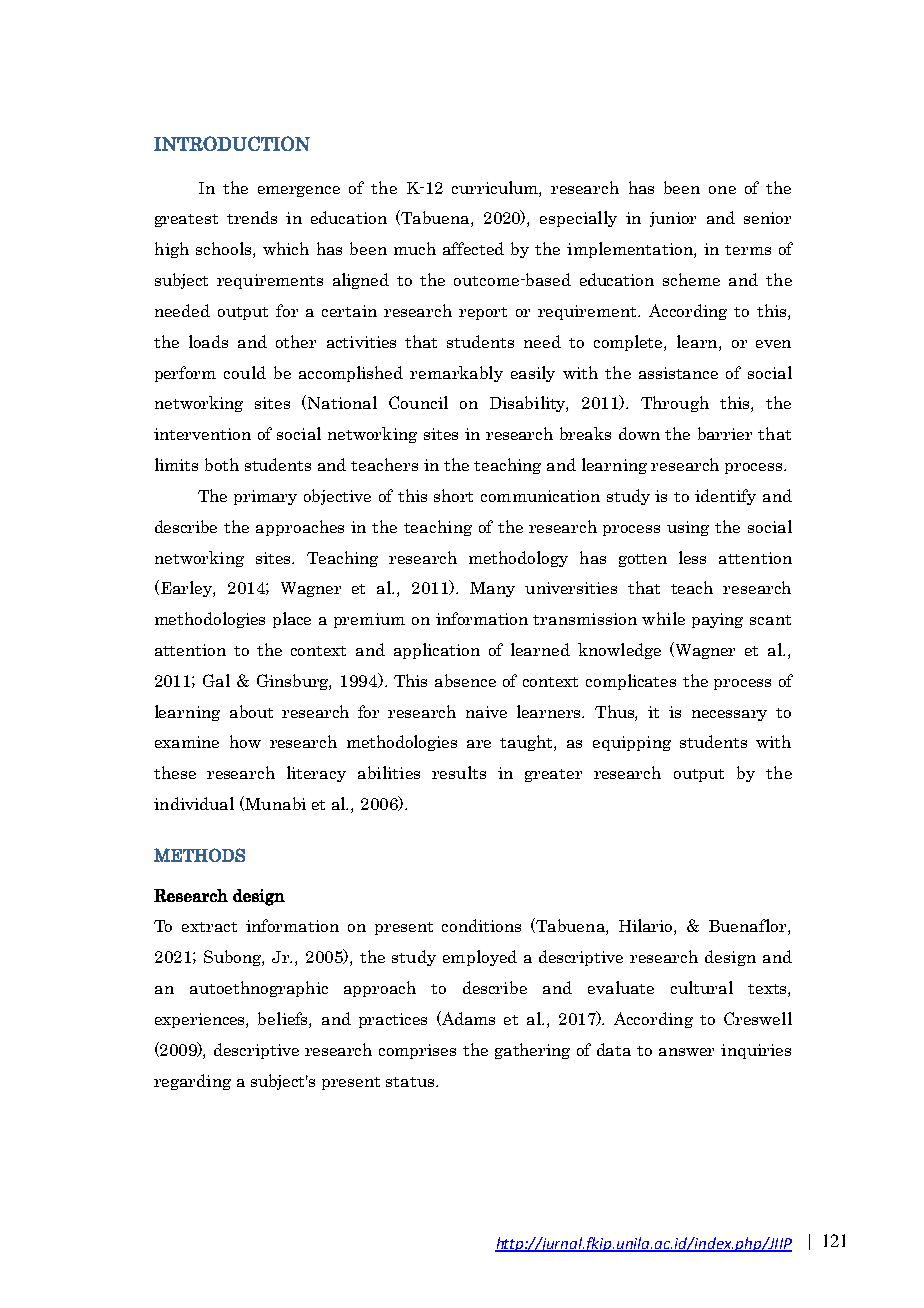 The width and height of the image is (924, 1308). What do you see at coordinates (192, 1082) in the image?
I see `regarding` at bounding box center [192, 1082].
